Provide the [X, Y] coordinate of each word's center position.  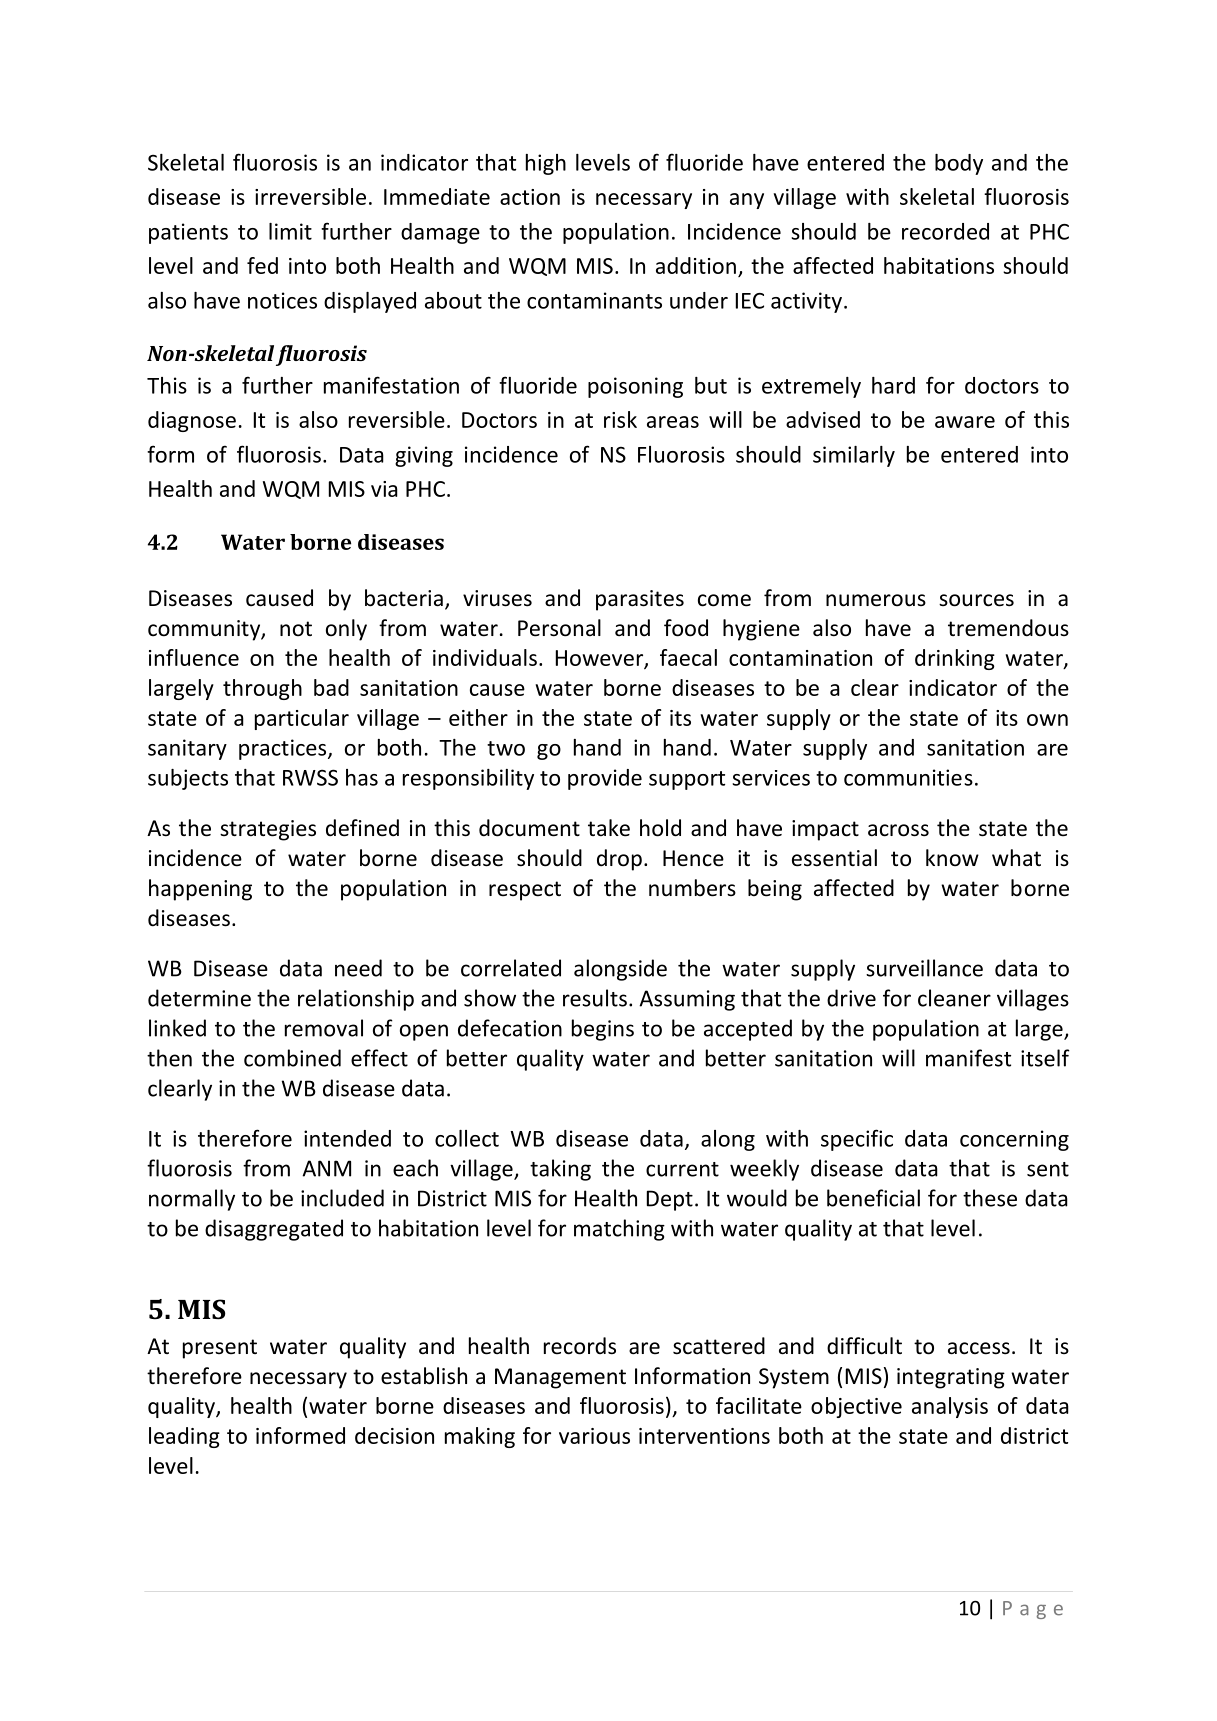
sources [976, 600]
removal [324, 1028]
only [346, 630]
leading [184, 1437]
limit [290, 231]
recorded [945, 231]
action [530, 197]
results [595, 998]
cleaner [954, 998]
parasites [640, 600]
